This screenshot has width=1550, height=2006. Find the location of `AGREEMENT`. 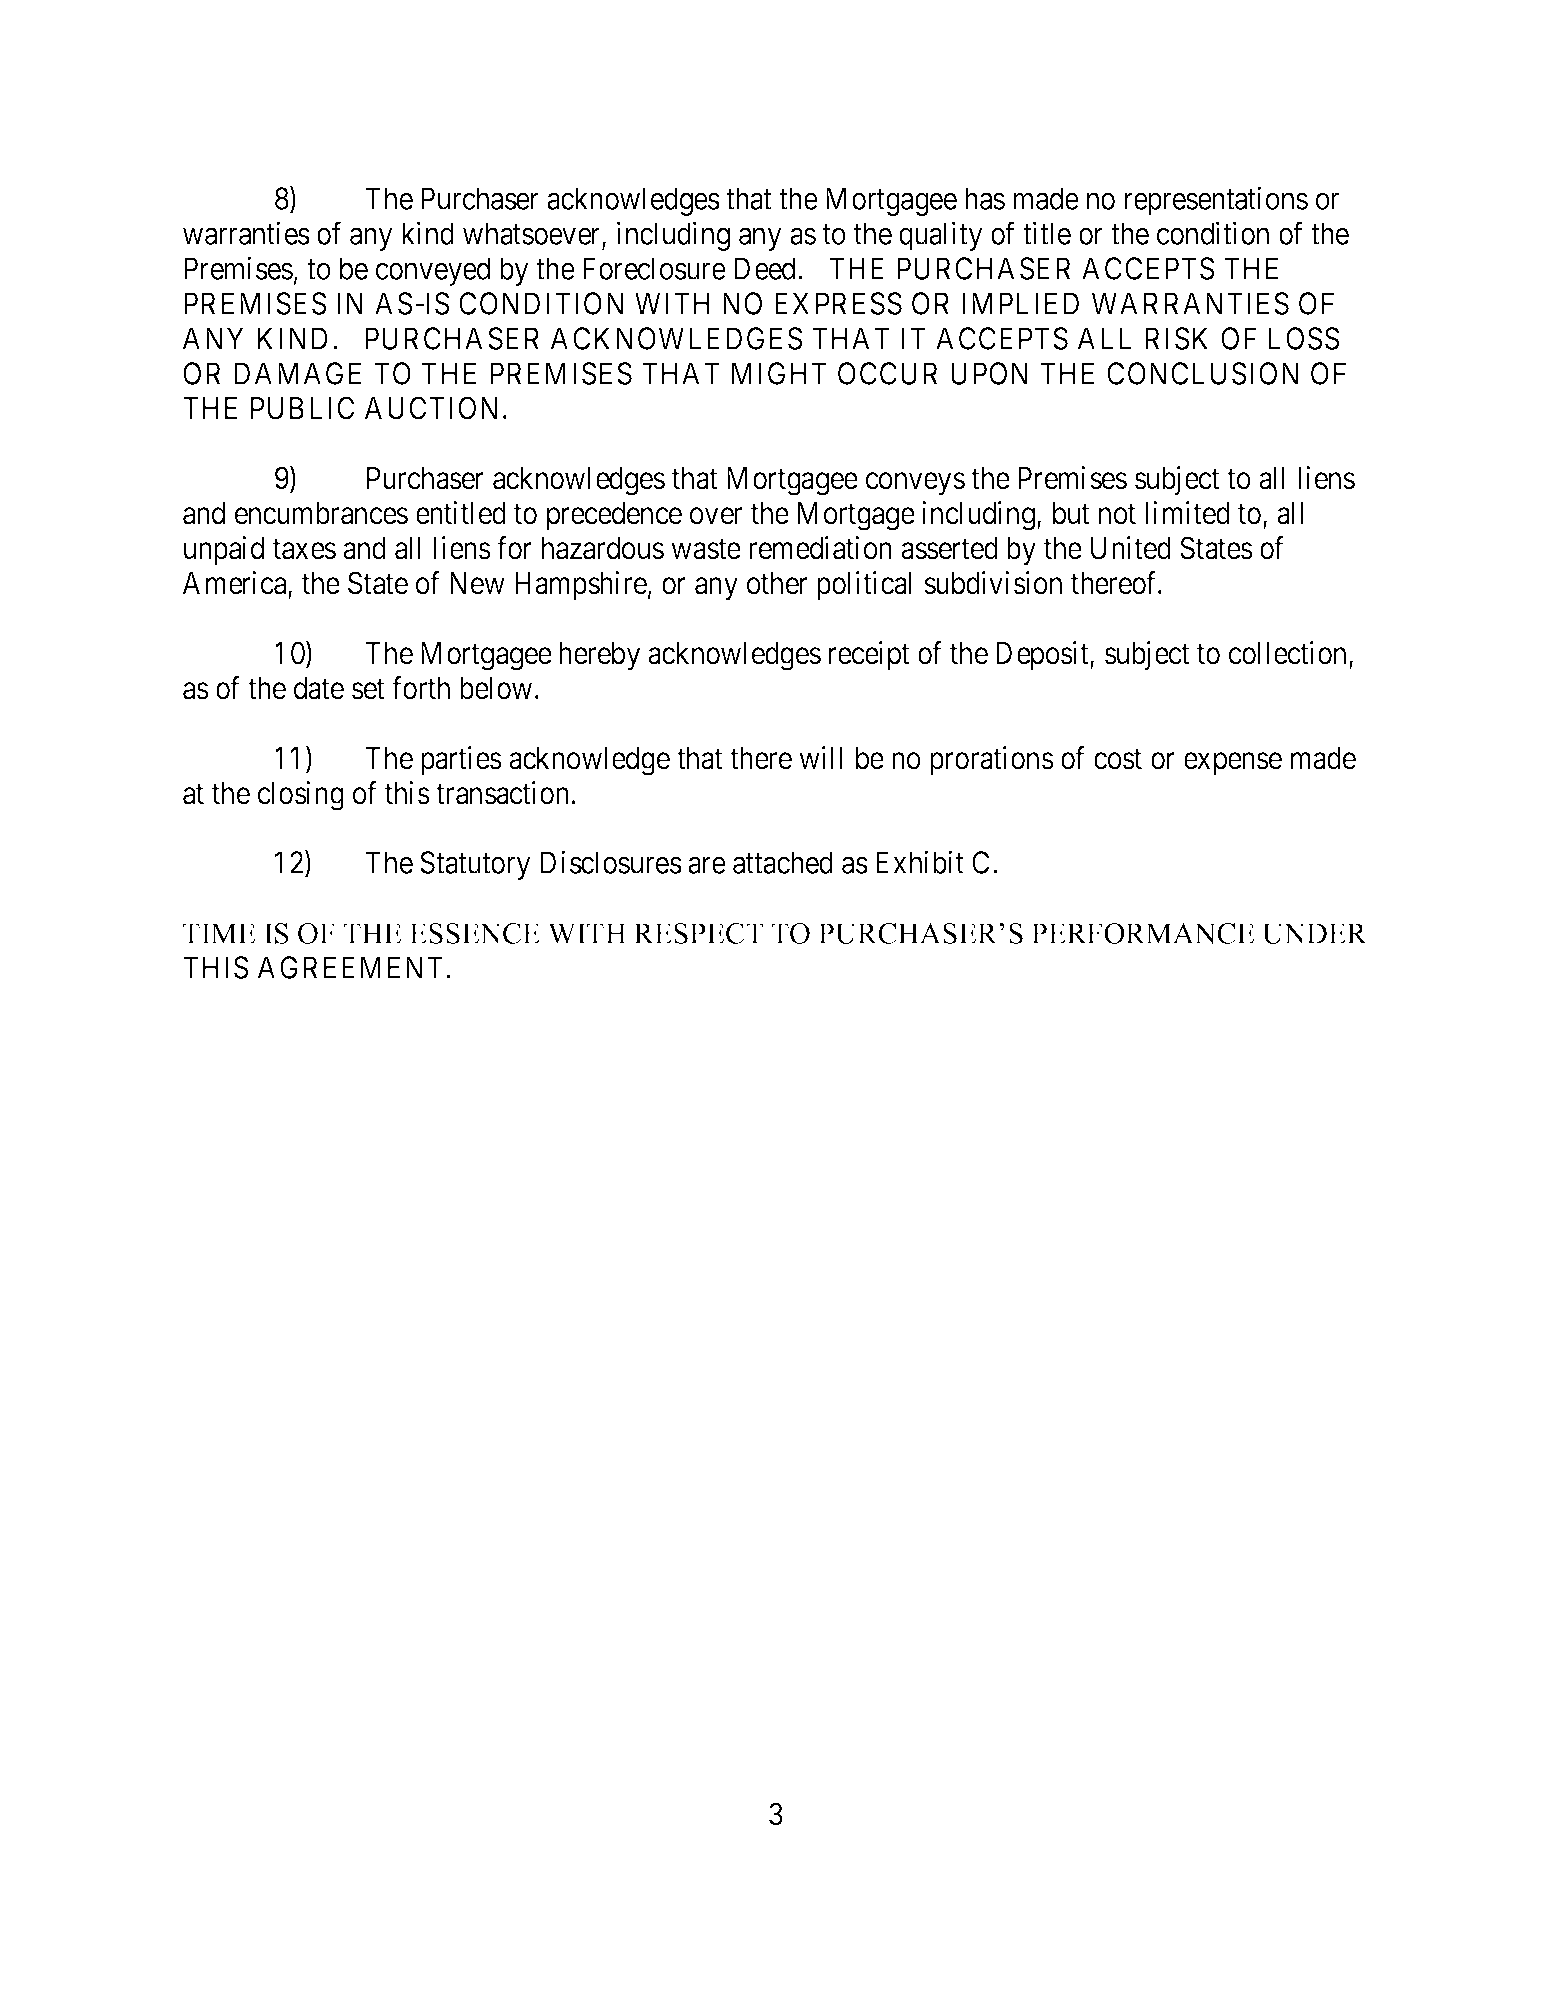

AGREEMENT is located at coordinates (352, 967).
